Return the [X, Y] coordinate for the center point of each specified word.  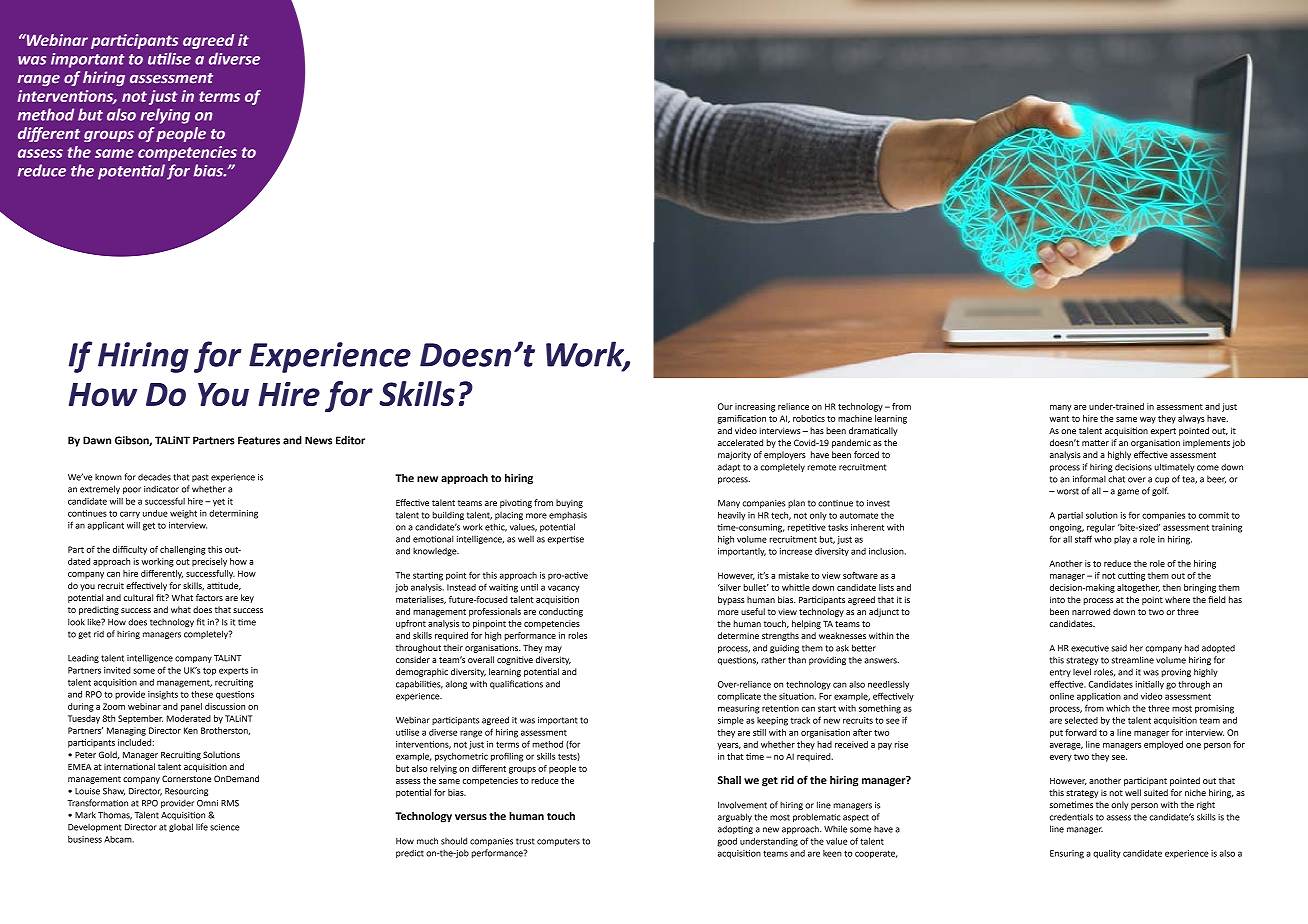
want [1059, 419]
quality [1107, 854]
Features [259, 440]
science [225, 827]
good [727, 842]
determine [738, 635]
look [76, 622]
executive [1090, 648]
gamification [741, 419]
